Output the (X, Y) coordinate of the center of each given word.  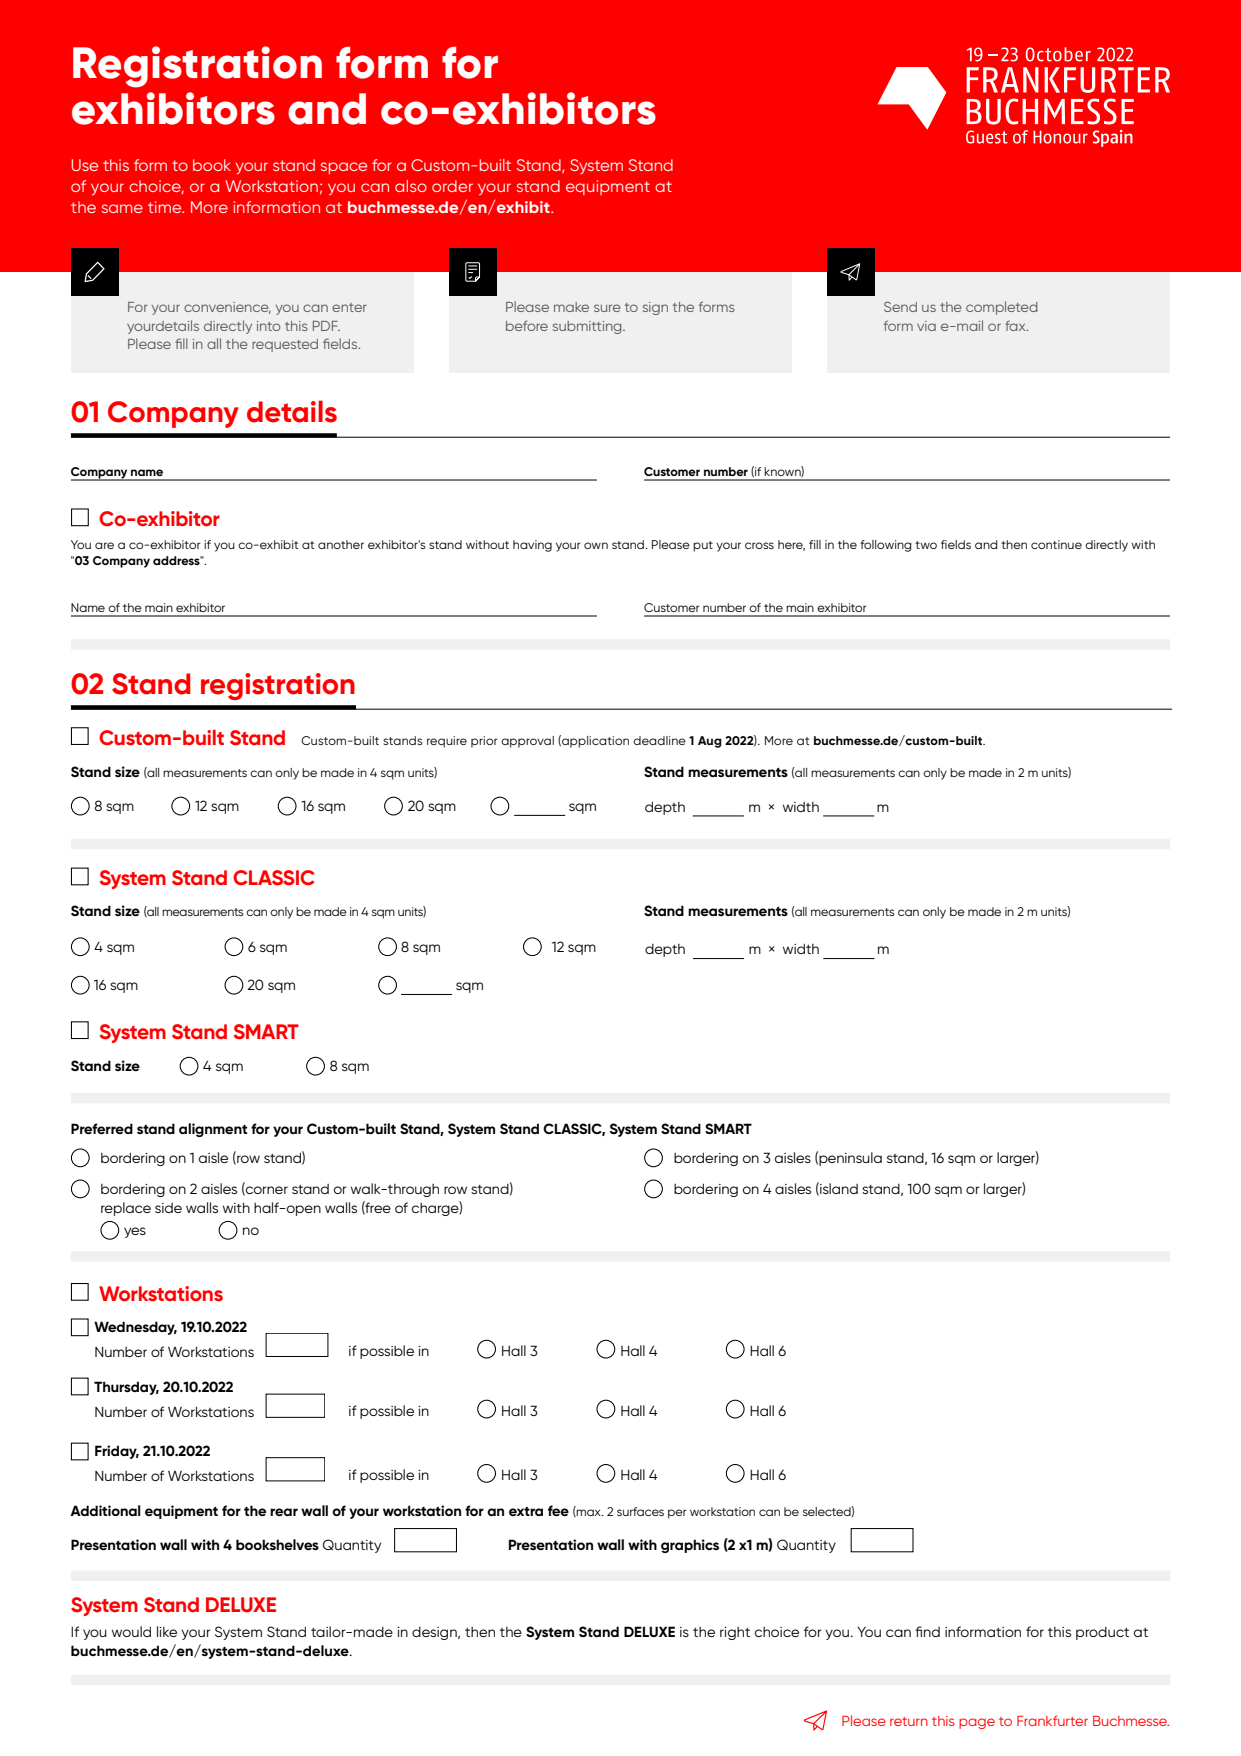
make (571, 307)
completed (1002, 308)
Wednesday (135, 1328)
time (166, 207)
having (532, 546)
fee (558, 1511)
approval (527, 742)
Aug (710, 742)
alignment (213, 1130)
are (104, 545)
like (167, 1631)
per (677, 1514)
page (977, 1723)
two (926, 545)
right (735, 1633)
